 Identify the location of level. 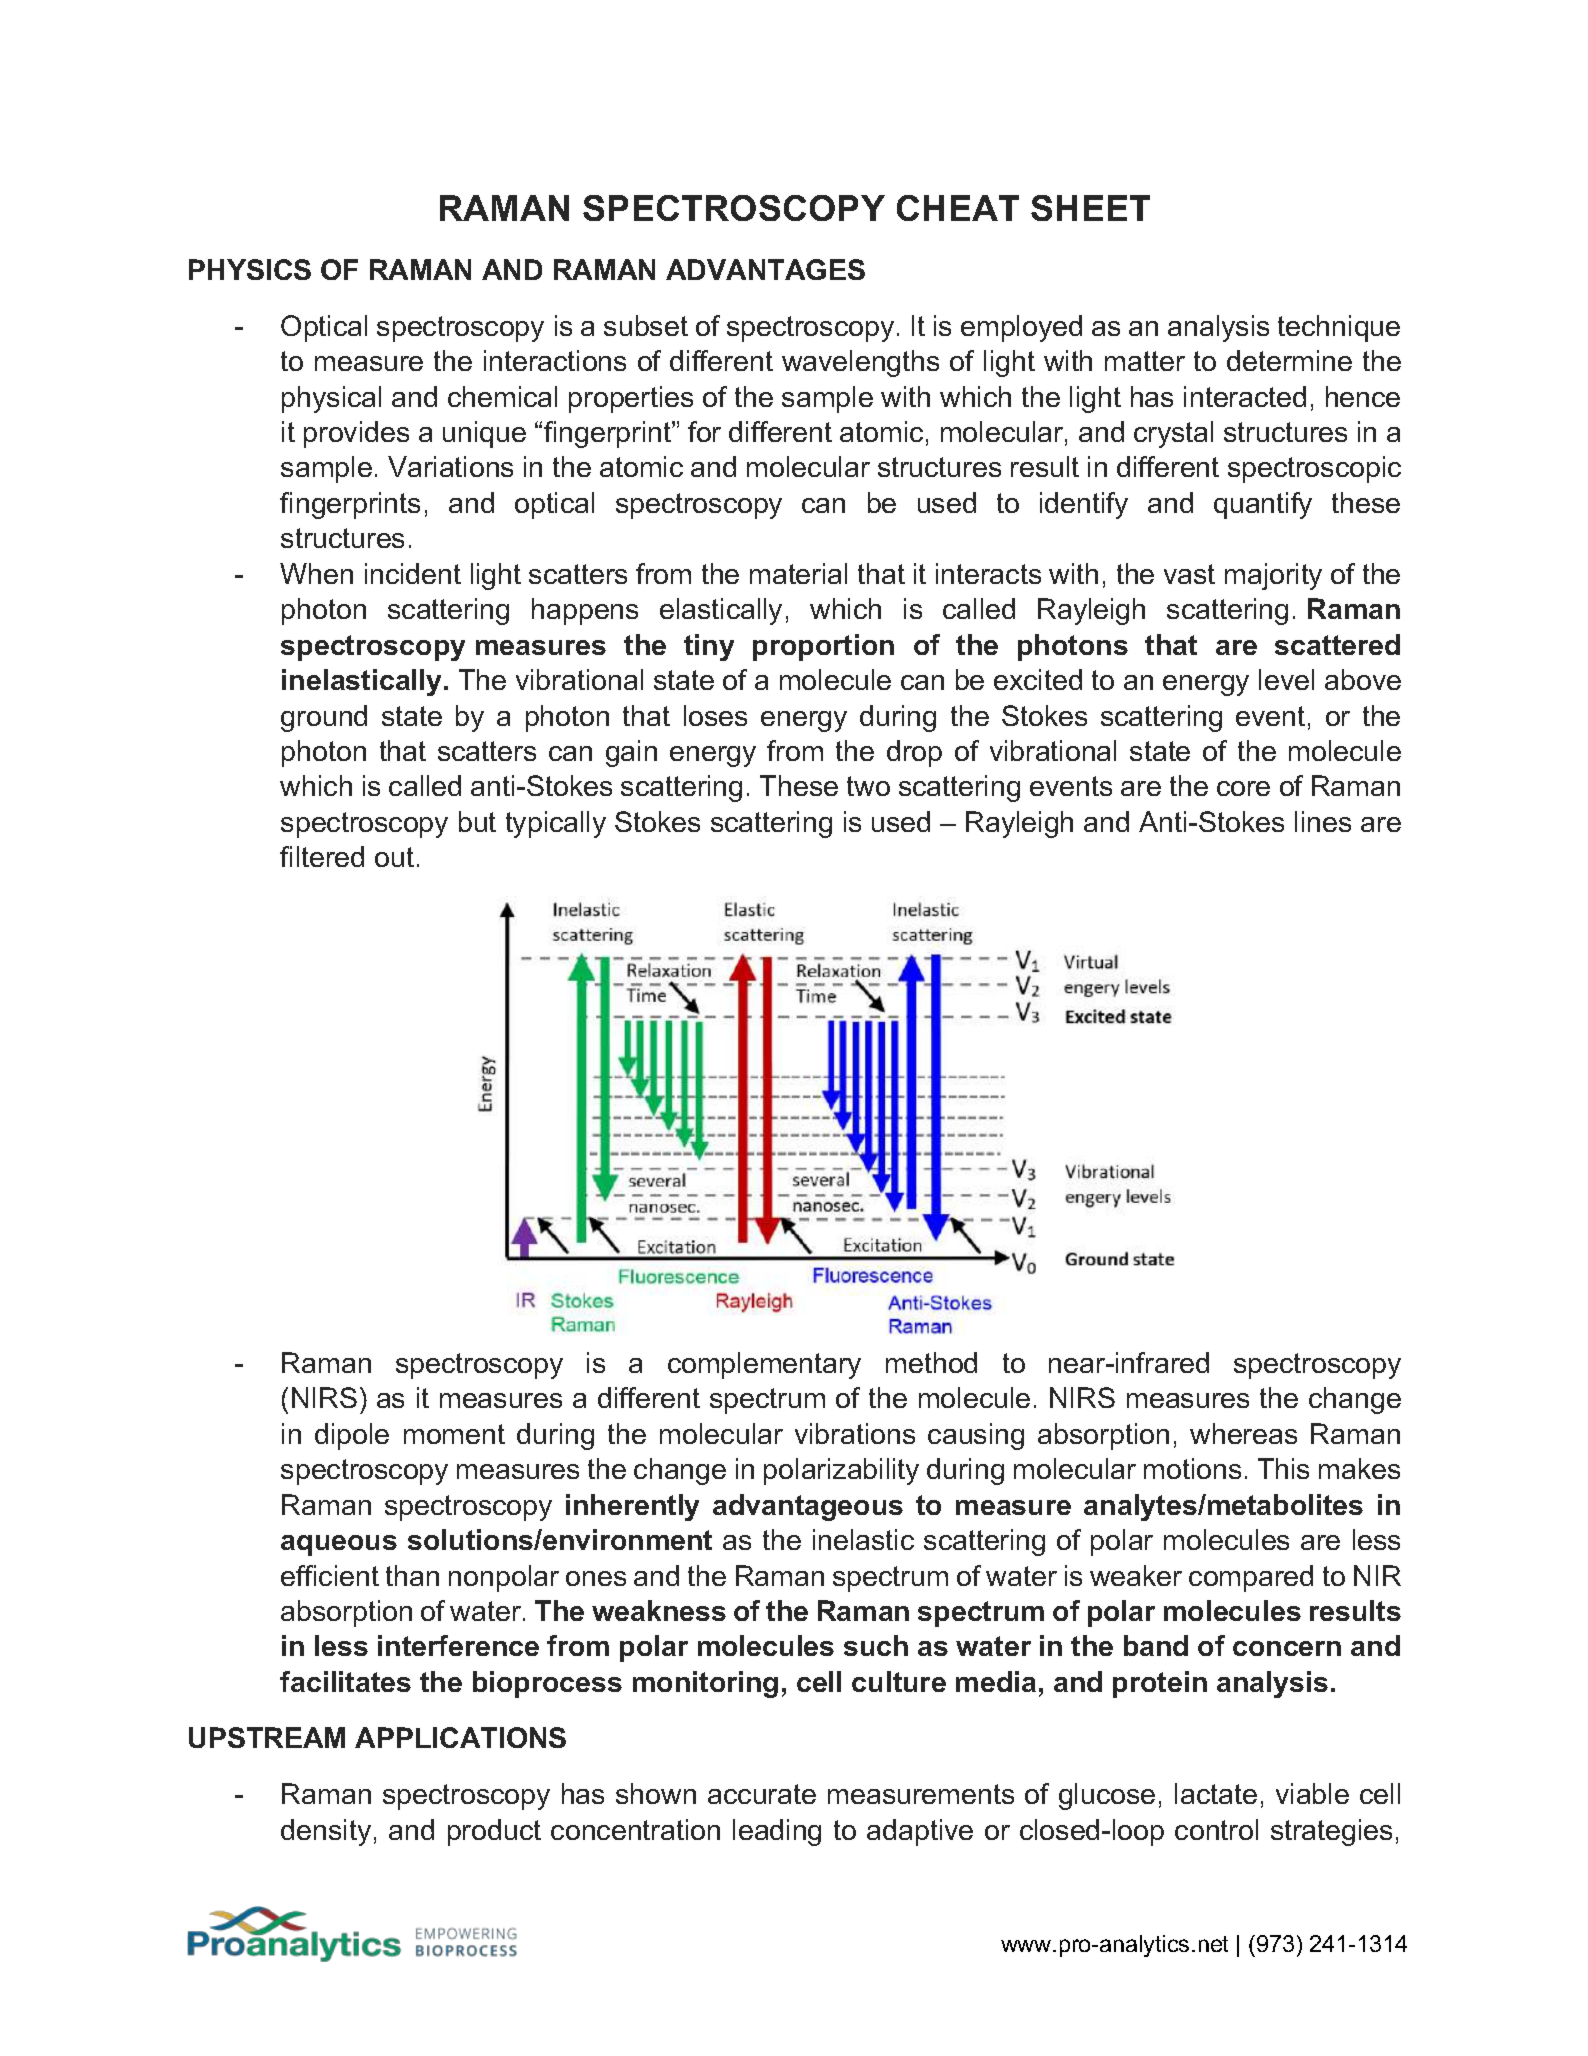
(1286, 679).
